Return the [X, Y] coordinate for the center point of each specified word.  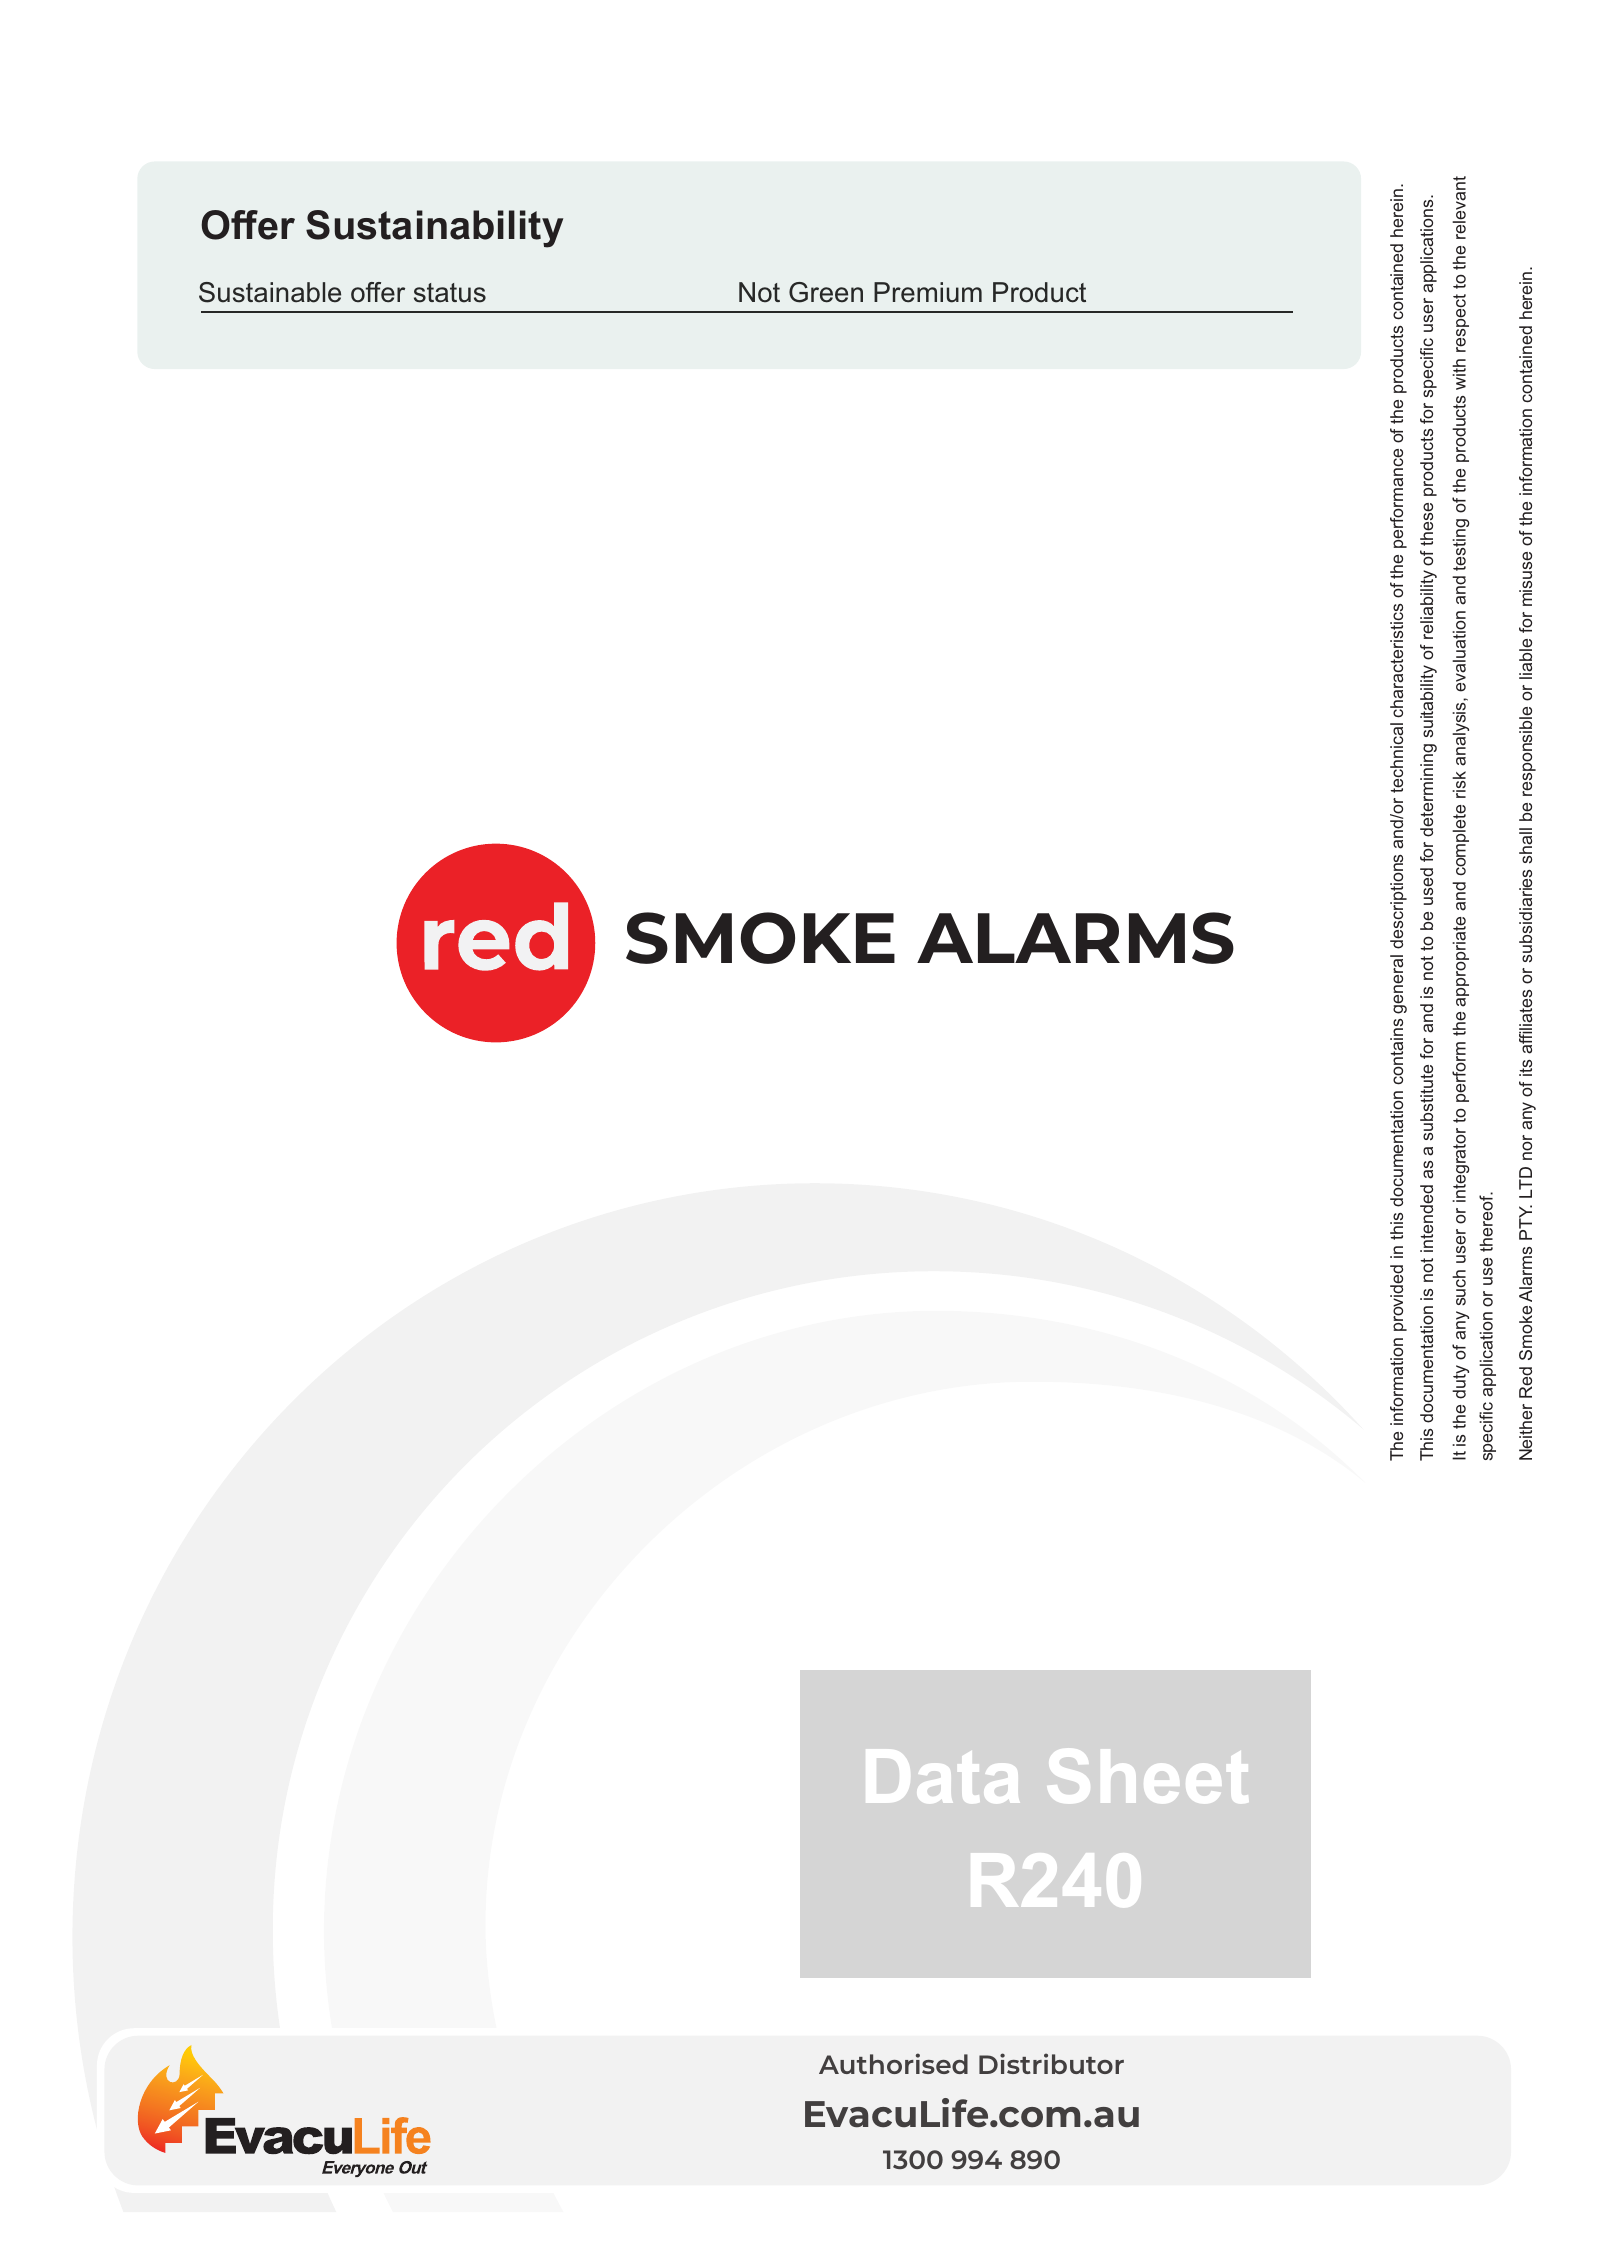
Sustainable [270, 292]
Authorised [893, 2063]
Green [826, 292]
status [450, 293]
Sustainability [434, 229]
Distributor [1051, 2063]
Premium [928, 292]
